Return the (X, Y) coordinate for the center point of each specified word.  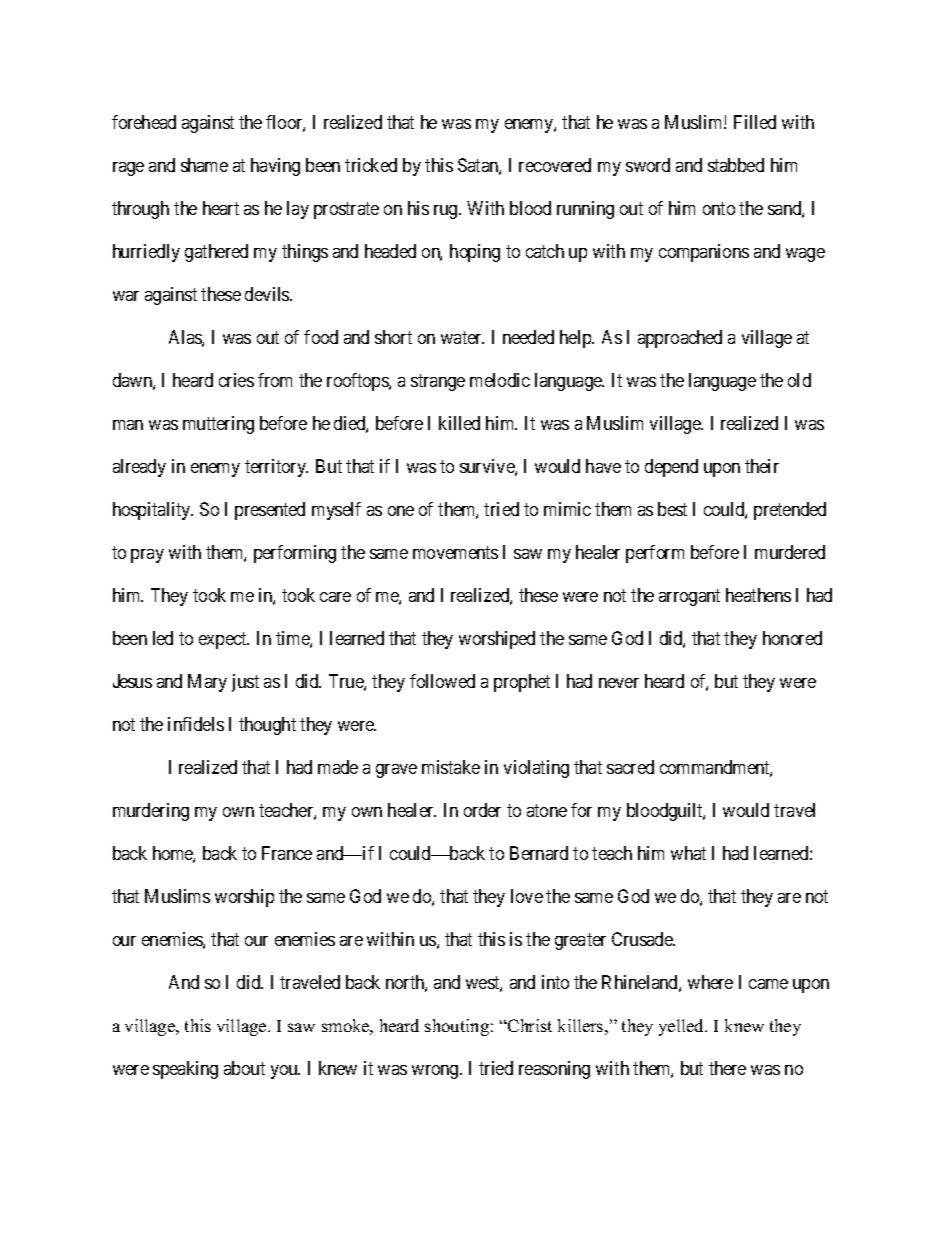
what (688, 853)
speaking (185, 1070)
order (482, 810)
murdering (151, 812)
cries (236, 380)
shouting (457, 1027)
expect (224, 640)
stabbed (736, 165)
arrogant (689, 597)
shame (204, 165)
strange (438, 382)
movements (455, 552)
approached (680, 339)
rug (447, 212)
